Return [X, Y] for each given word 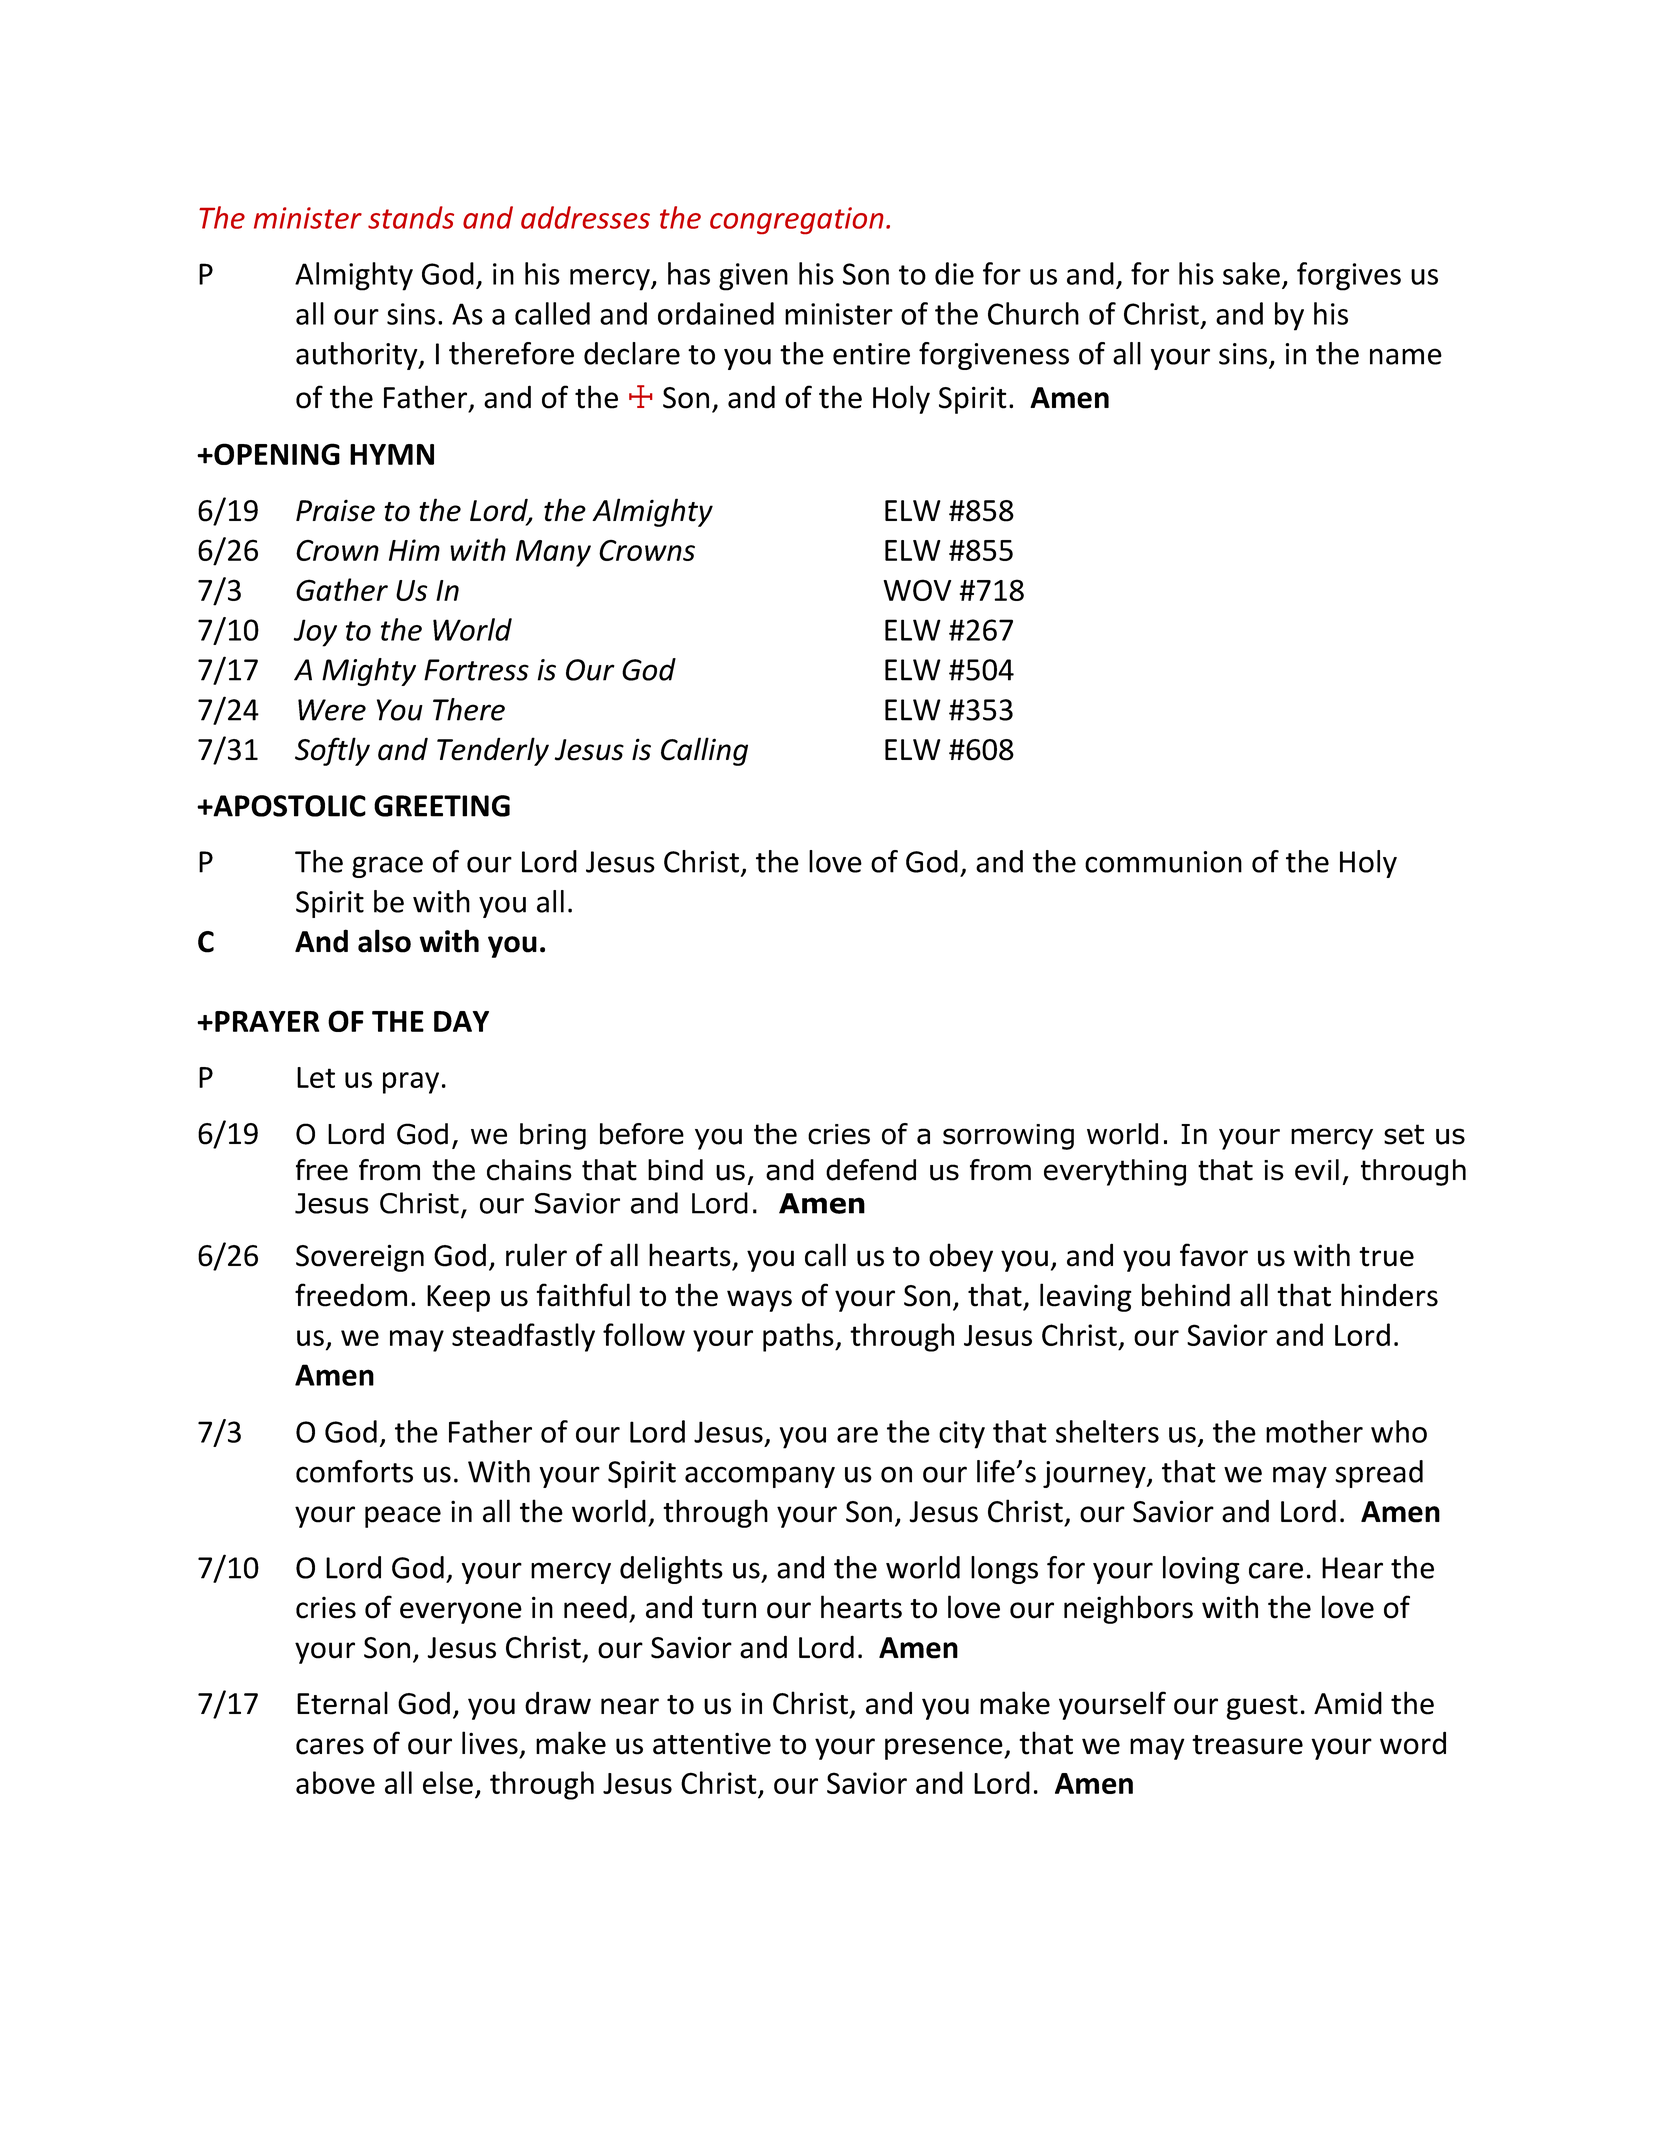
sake [1251, 273]
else [448, 1782]
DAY [461, 1021]
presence [945, 1749]
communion [1163, 862]
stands [411, 217]
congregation [797, 220]
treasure [1247, 1745]
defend [871, 1170]
